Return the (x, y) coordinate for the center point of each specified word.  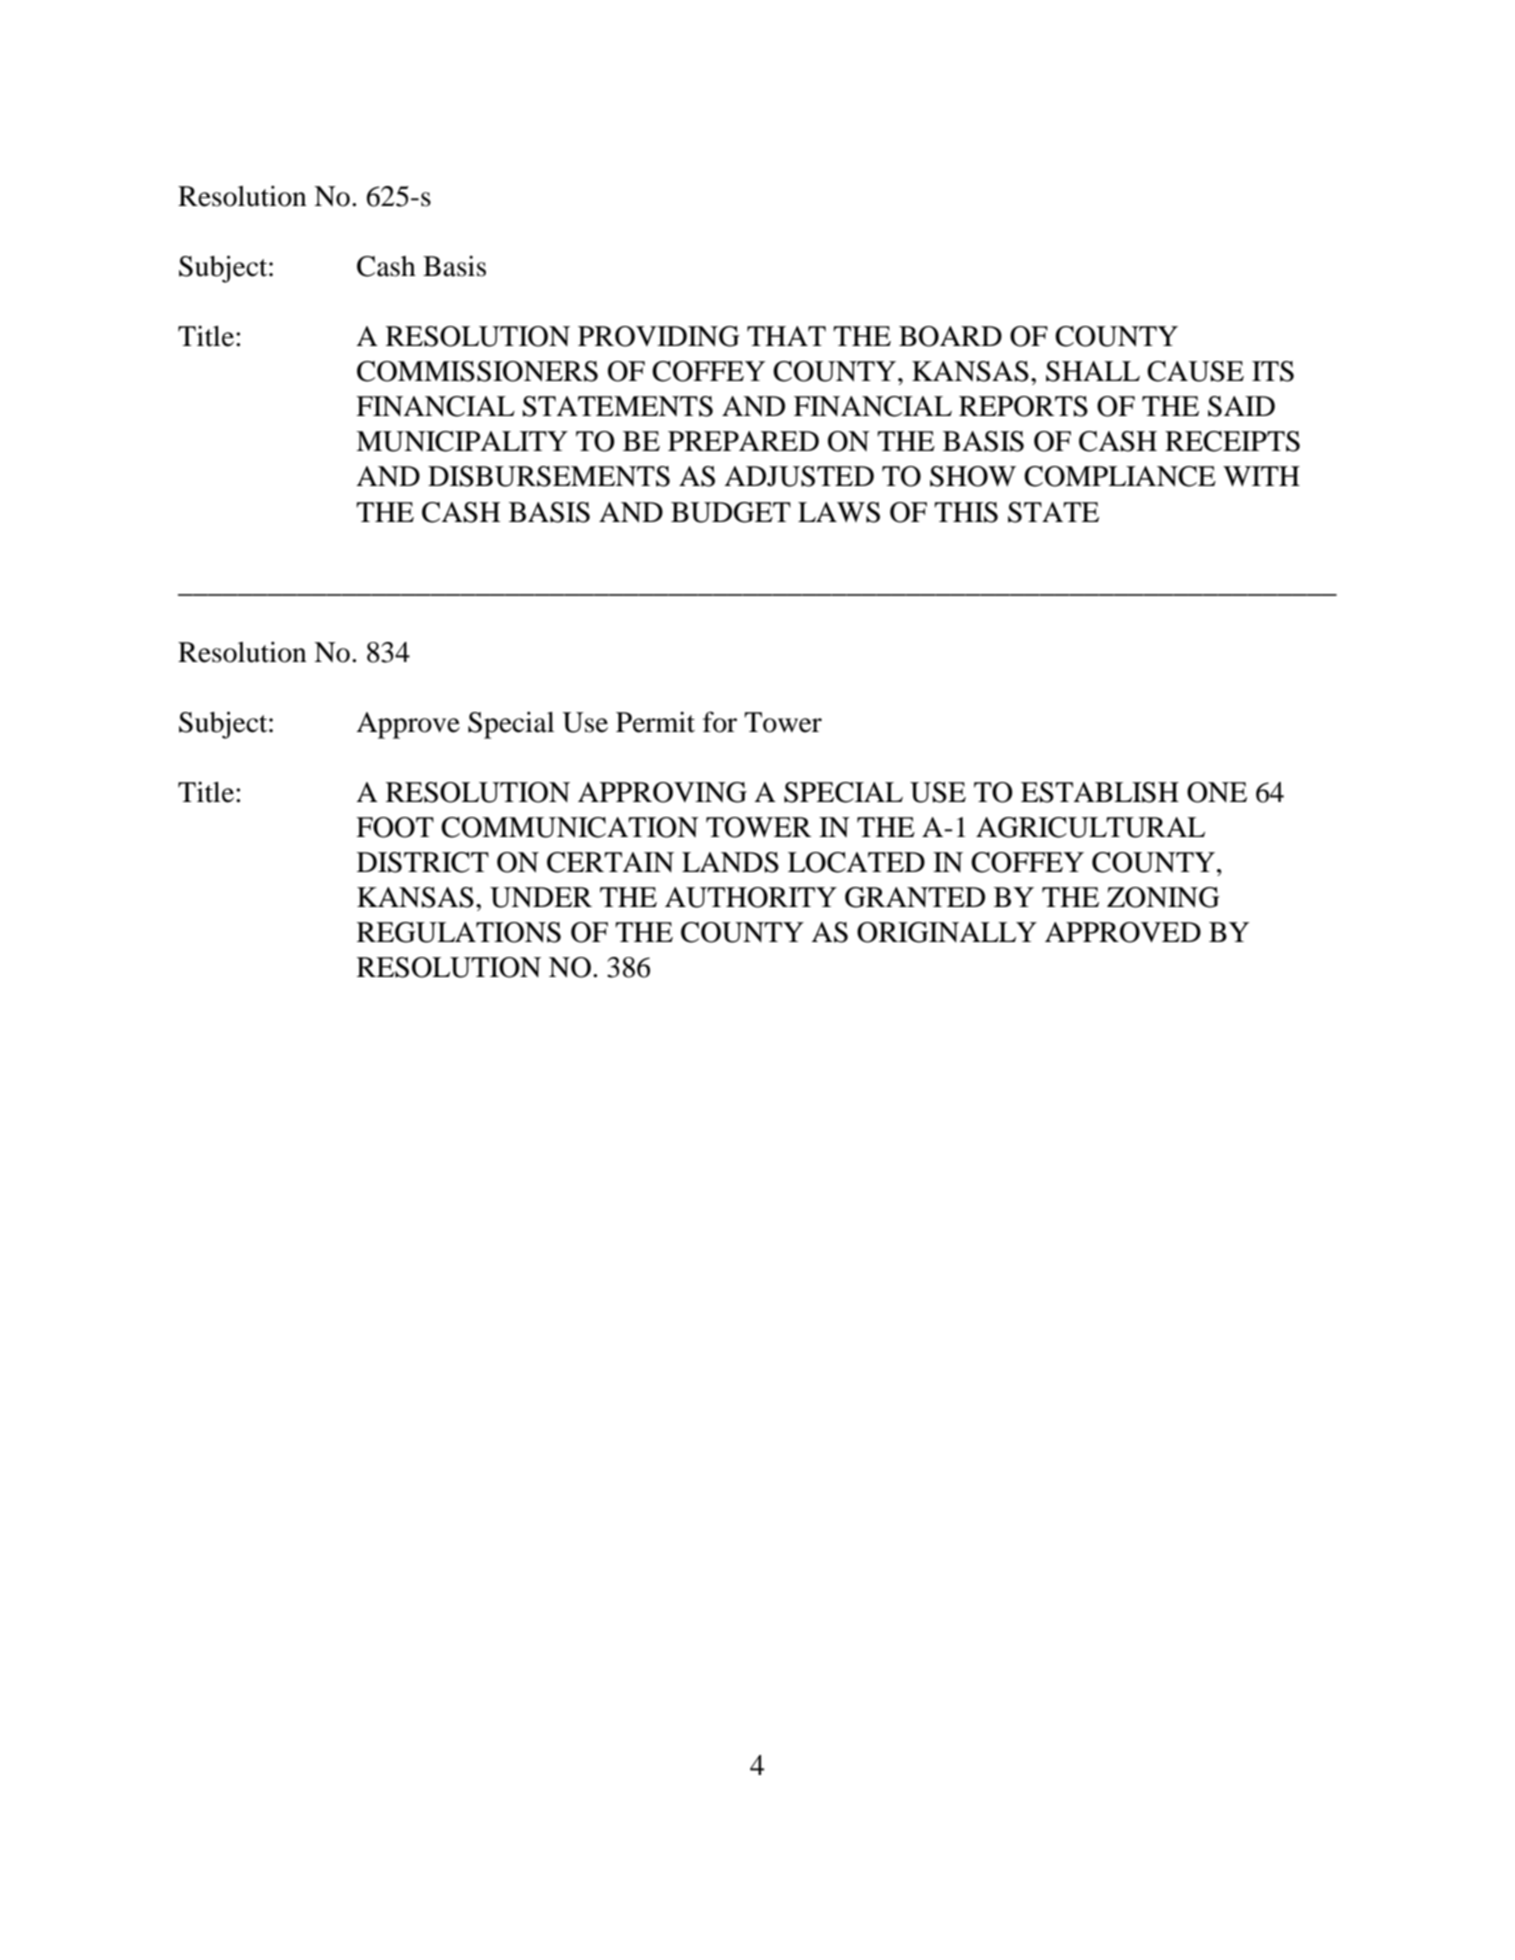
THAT (786, 336)
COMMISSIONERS (477, 371)
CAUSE (1195, 371)
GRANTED (915, 897)
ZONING (1163, 897)
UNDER (541, 897)
